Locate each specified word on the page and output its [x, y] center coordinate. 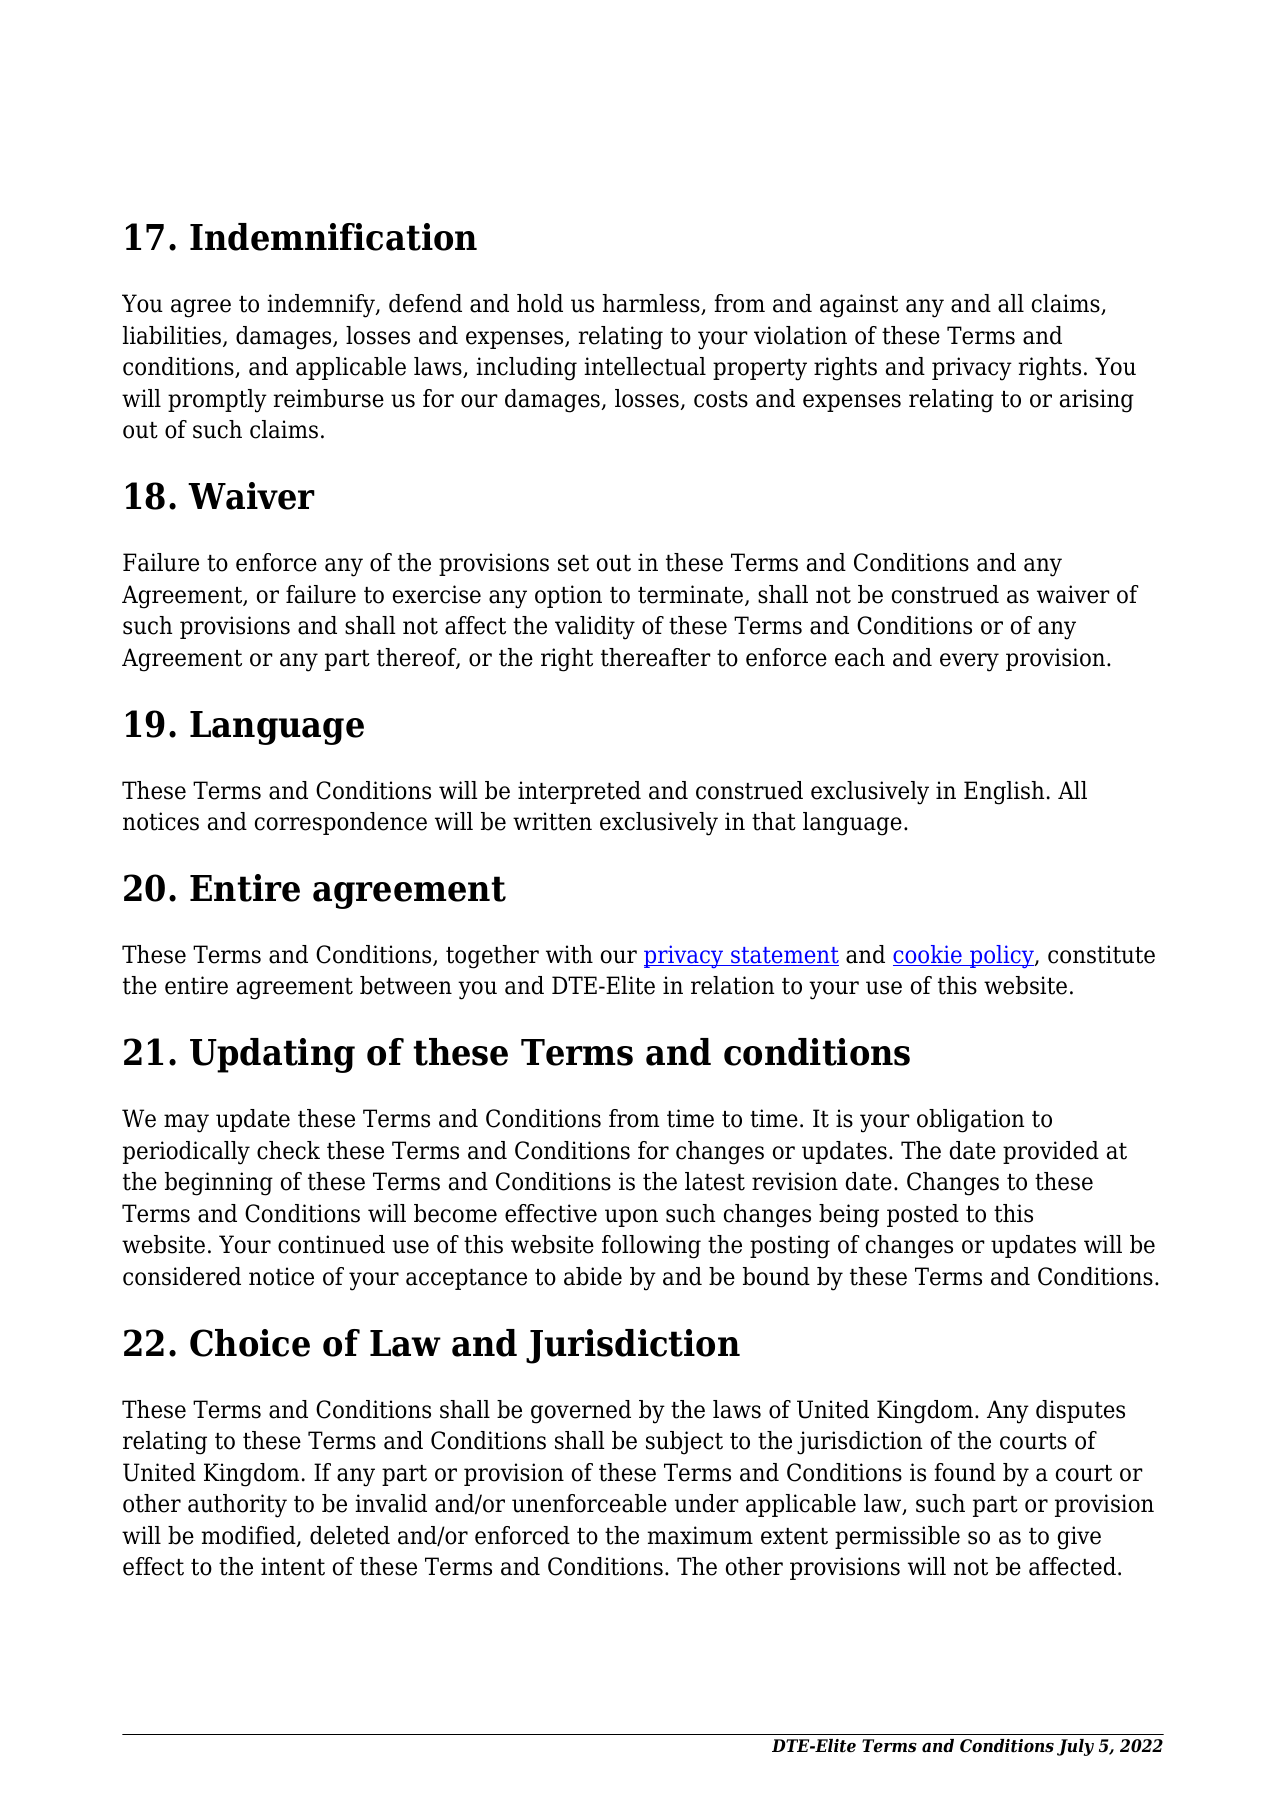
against [859, 306]
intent [293, 1566]
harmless [652, 304]
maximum [700, 1535]
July [1075, 1747]
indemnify [322, 306]
